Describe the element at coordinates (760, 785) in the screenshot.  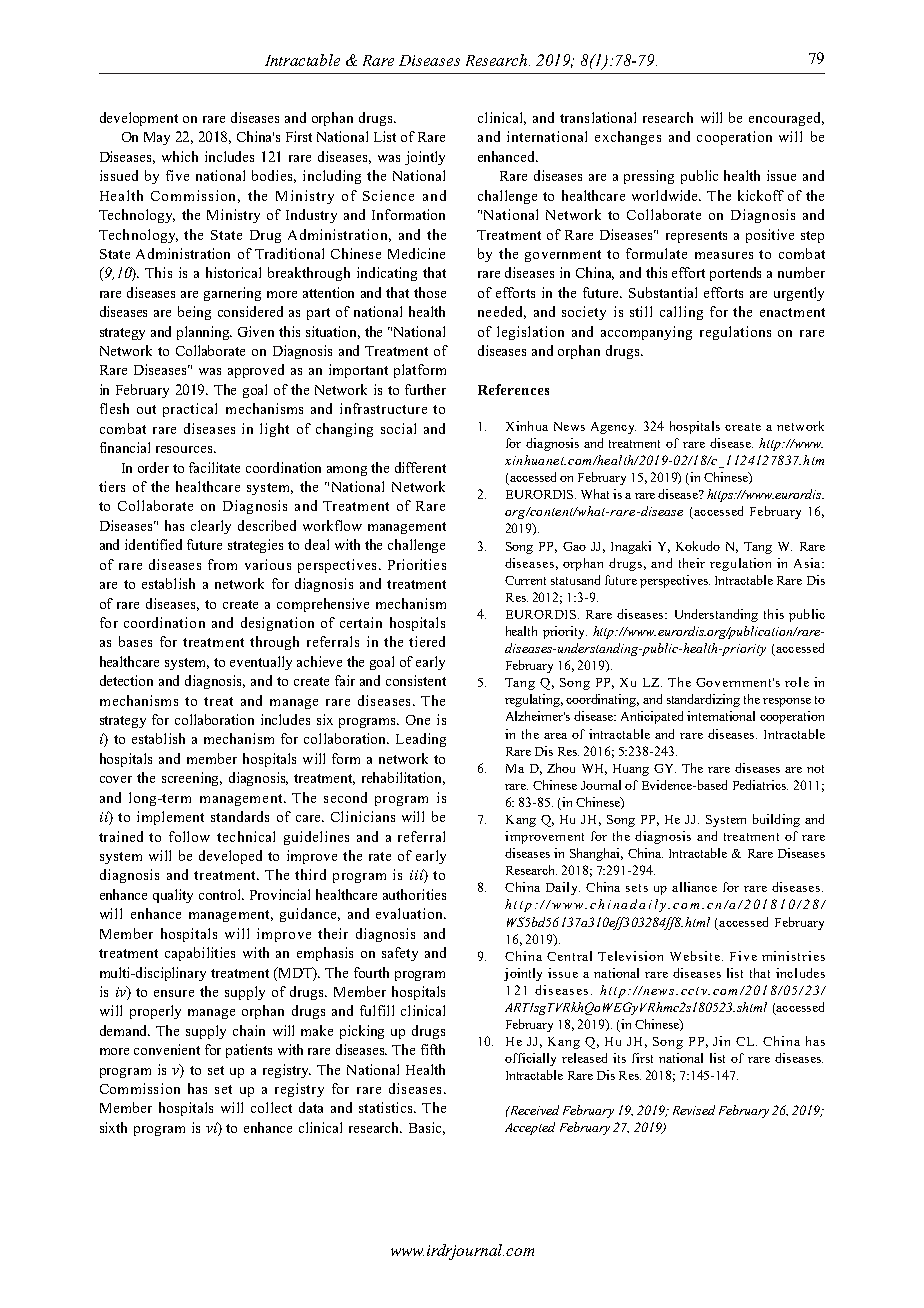
I see `Pediatrics` at that location.
